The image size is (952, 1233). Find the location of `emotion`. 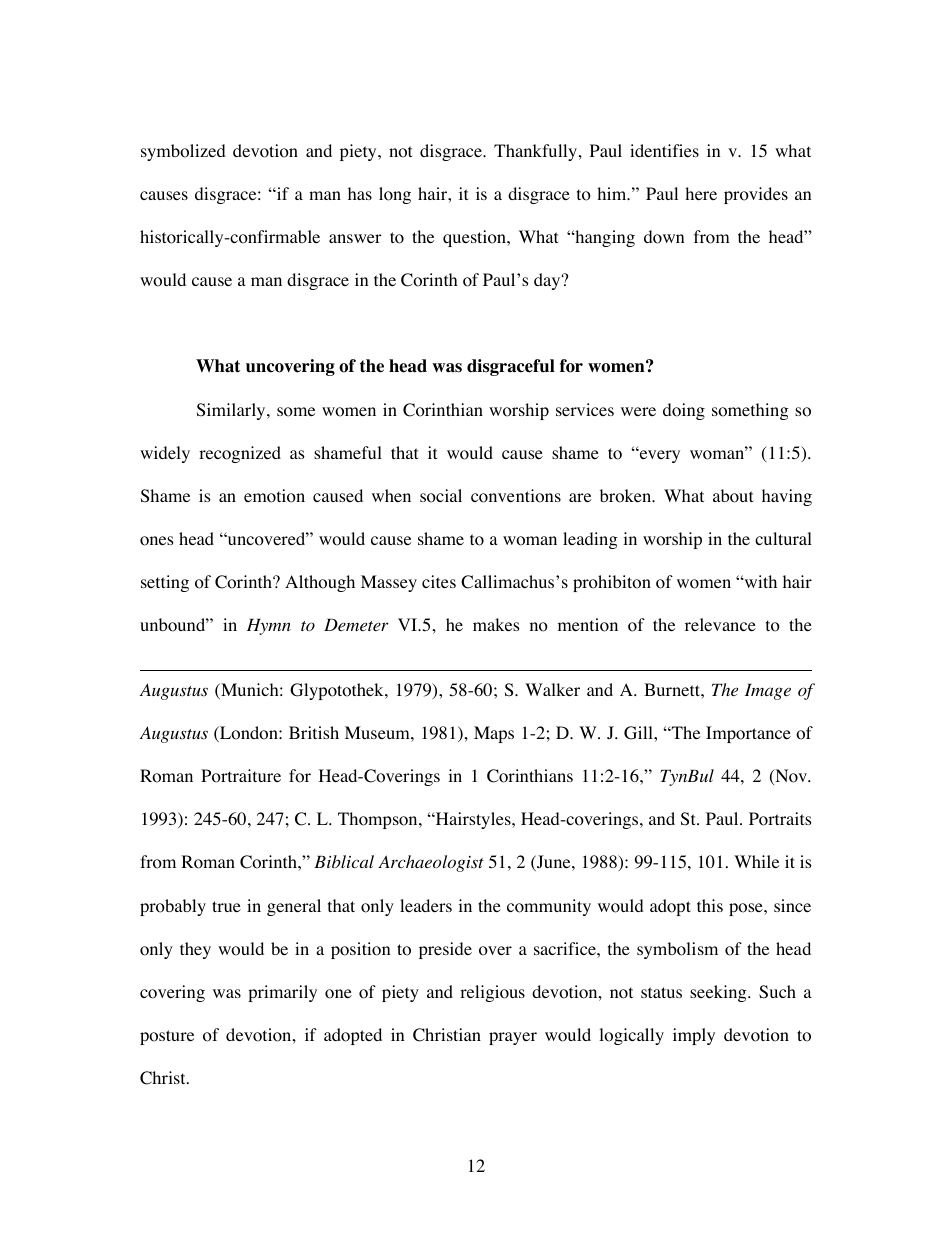

emotion is located at coordinates (274, 496).
